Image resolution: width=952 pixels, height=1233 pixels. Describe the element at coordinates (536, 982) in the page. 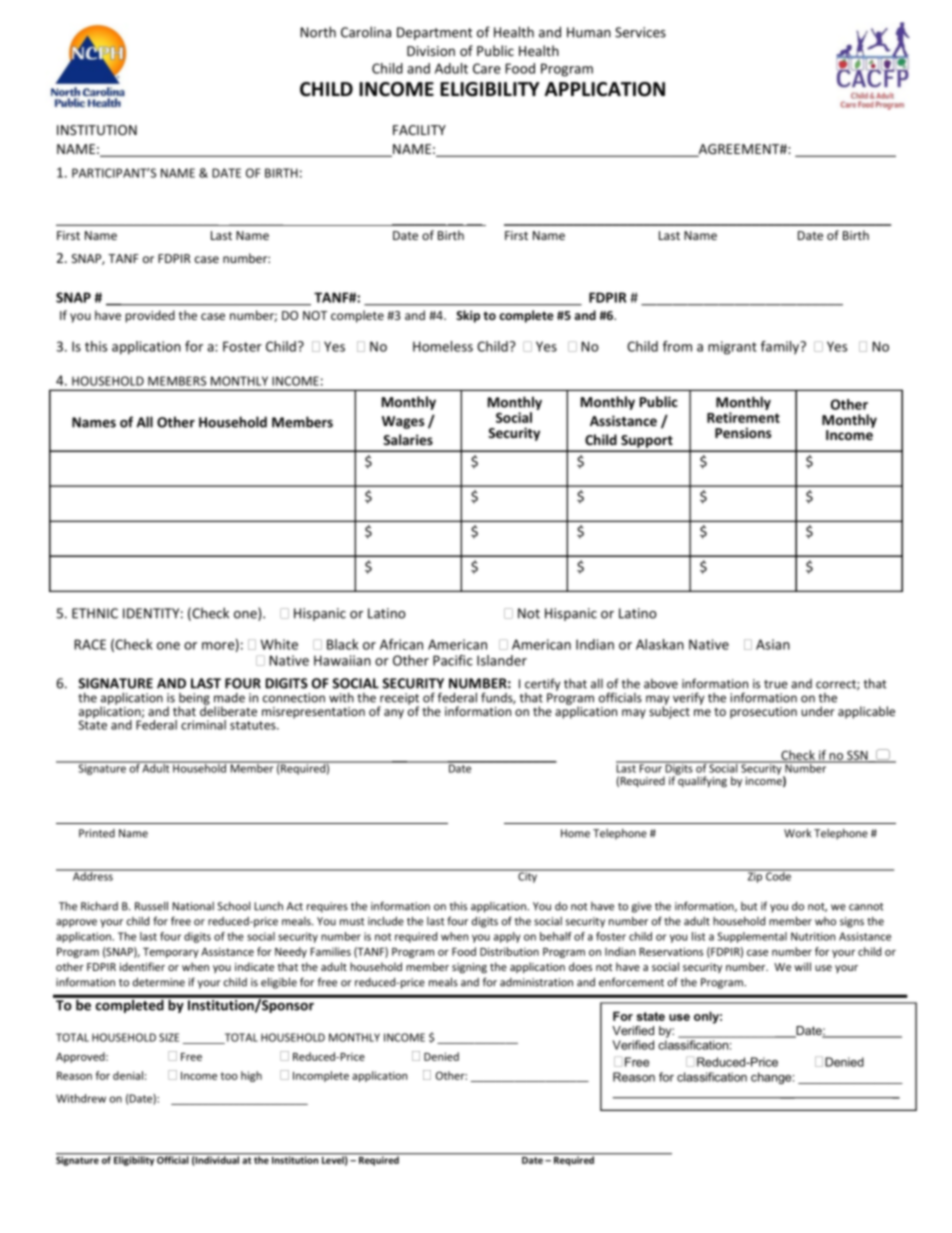

I see `administration` at that location.
